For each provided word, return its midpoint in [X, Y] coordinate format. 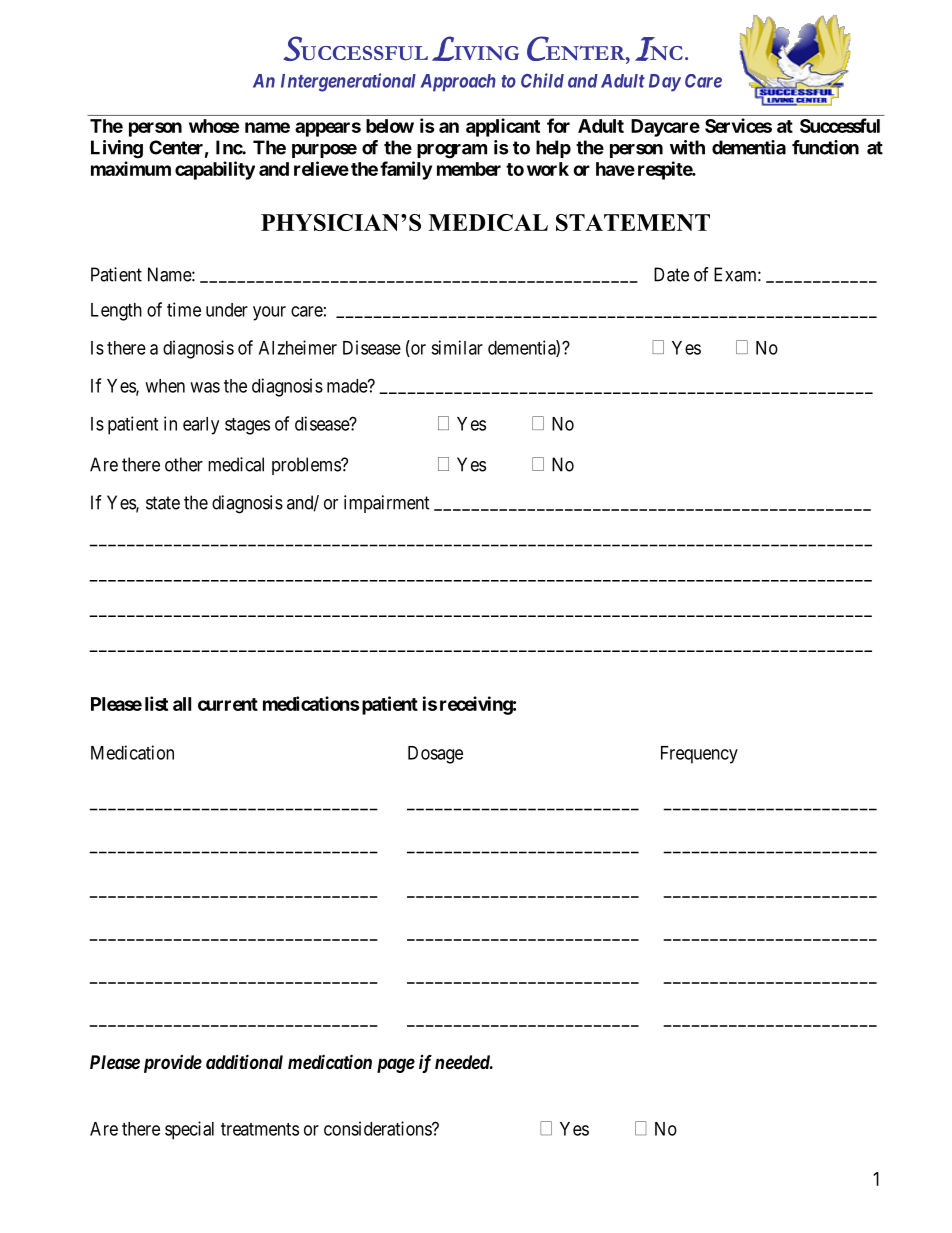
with [687, 147]
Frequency [699, 755]
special [189, 1130]
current [228, 704]
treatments [260, 1129]
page [396, 1065]
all [182, 704]
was [205, 387]
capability [215, 170]
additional [244, 1061]
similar [457, 347]
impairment [387, 504]
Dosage [435, 755]
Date [671, 274]
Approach [458, 83]
